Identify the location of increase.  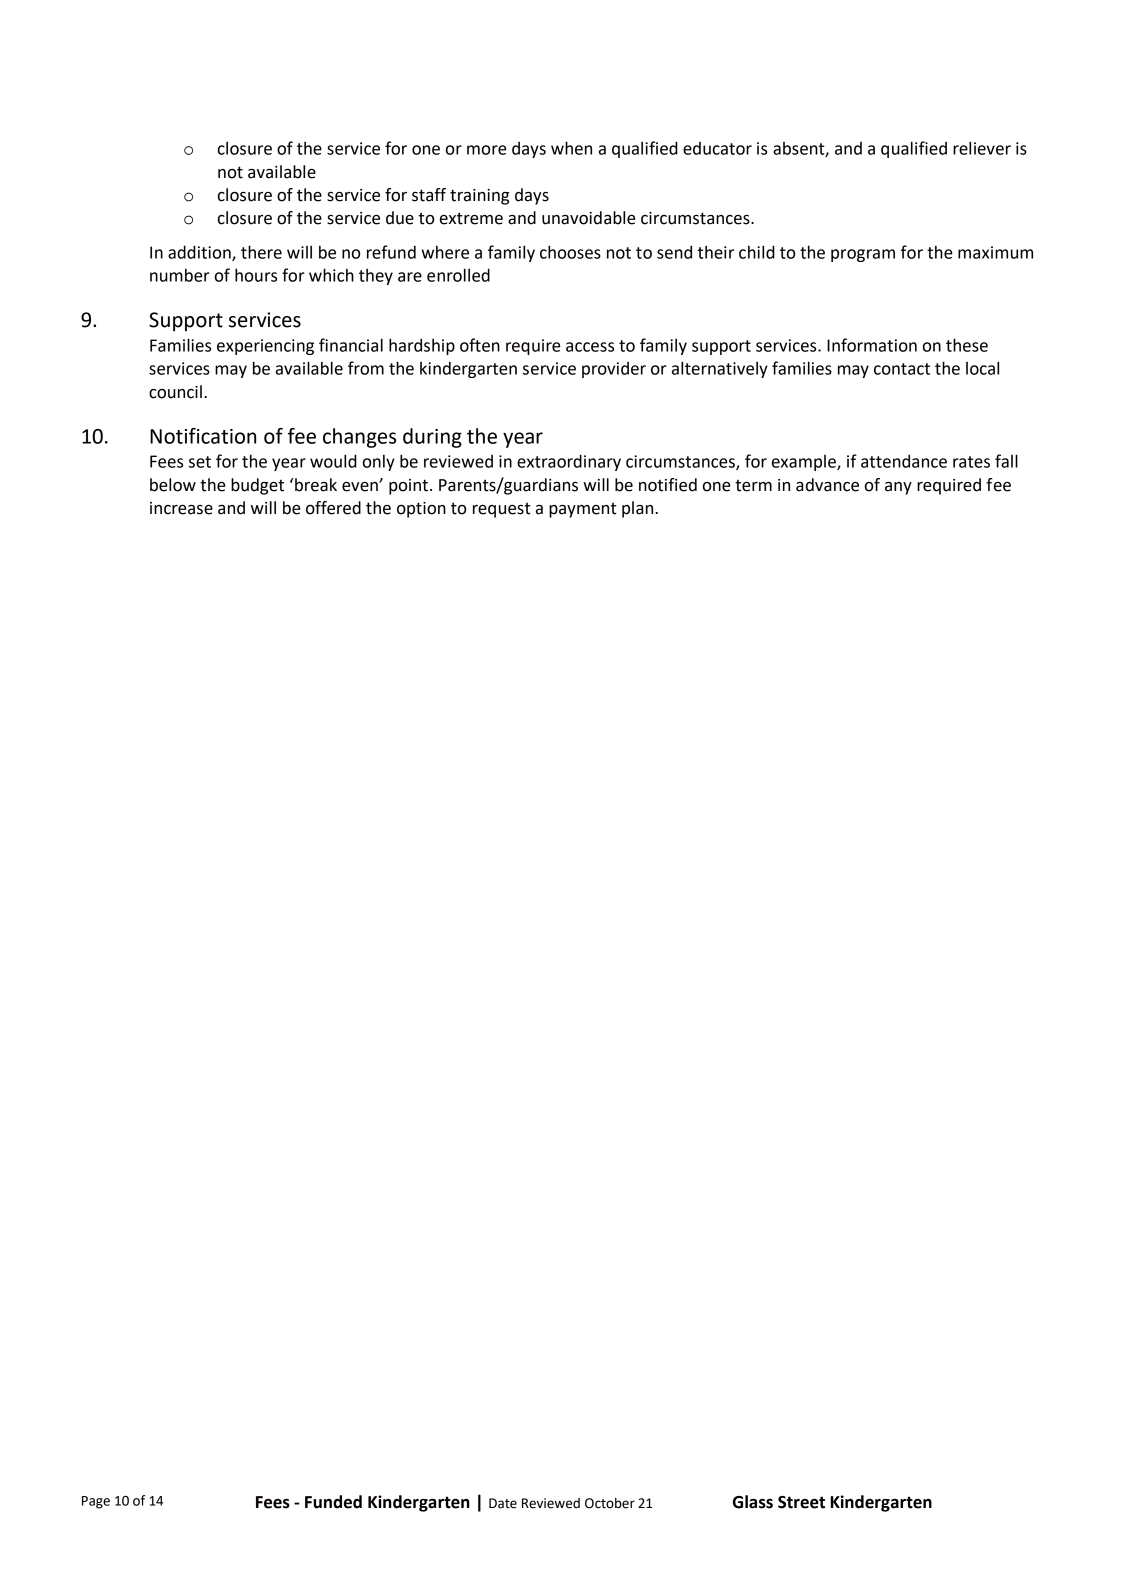
(181, 508).
